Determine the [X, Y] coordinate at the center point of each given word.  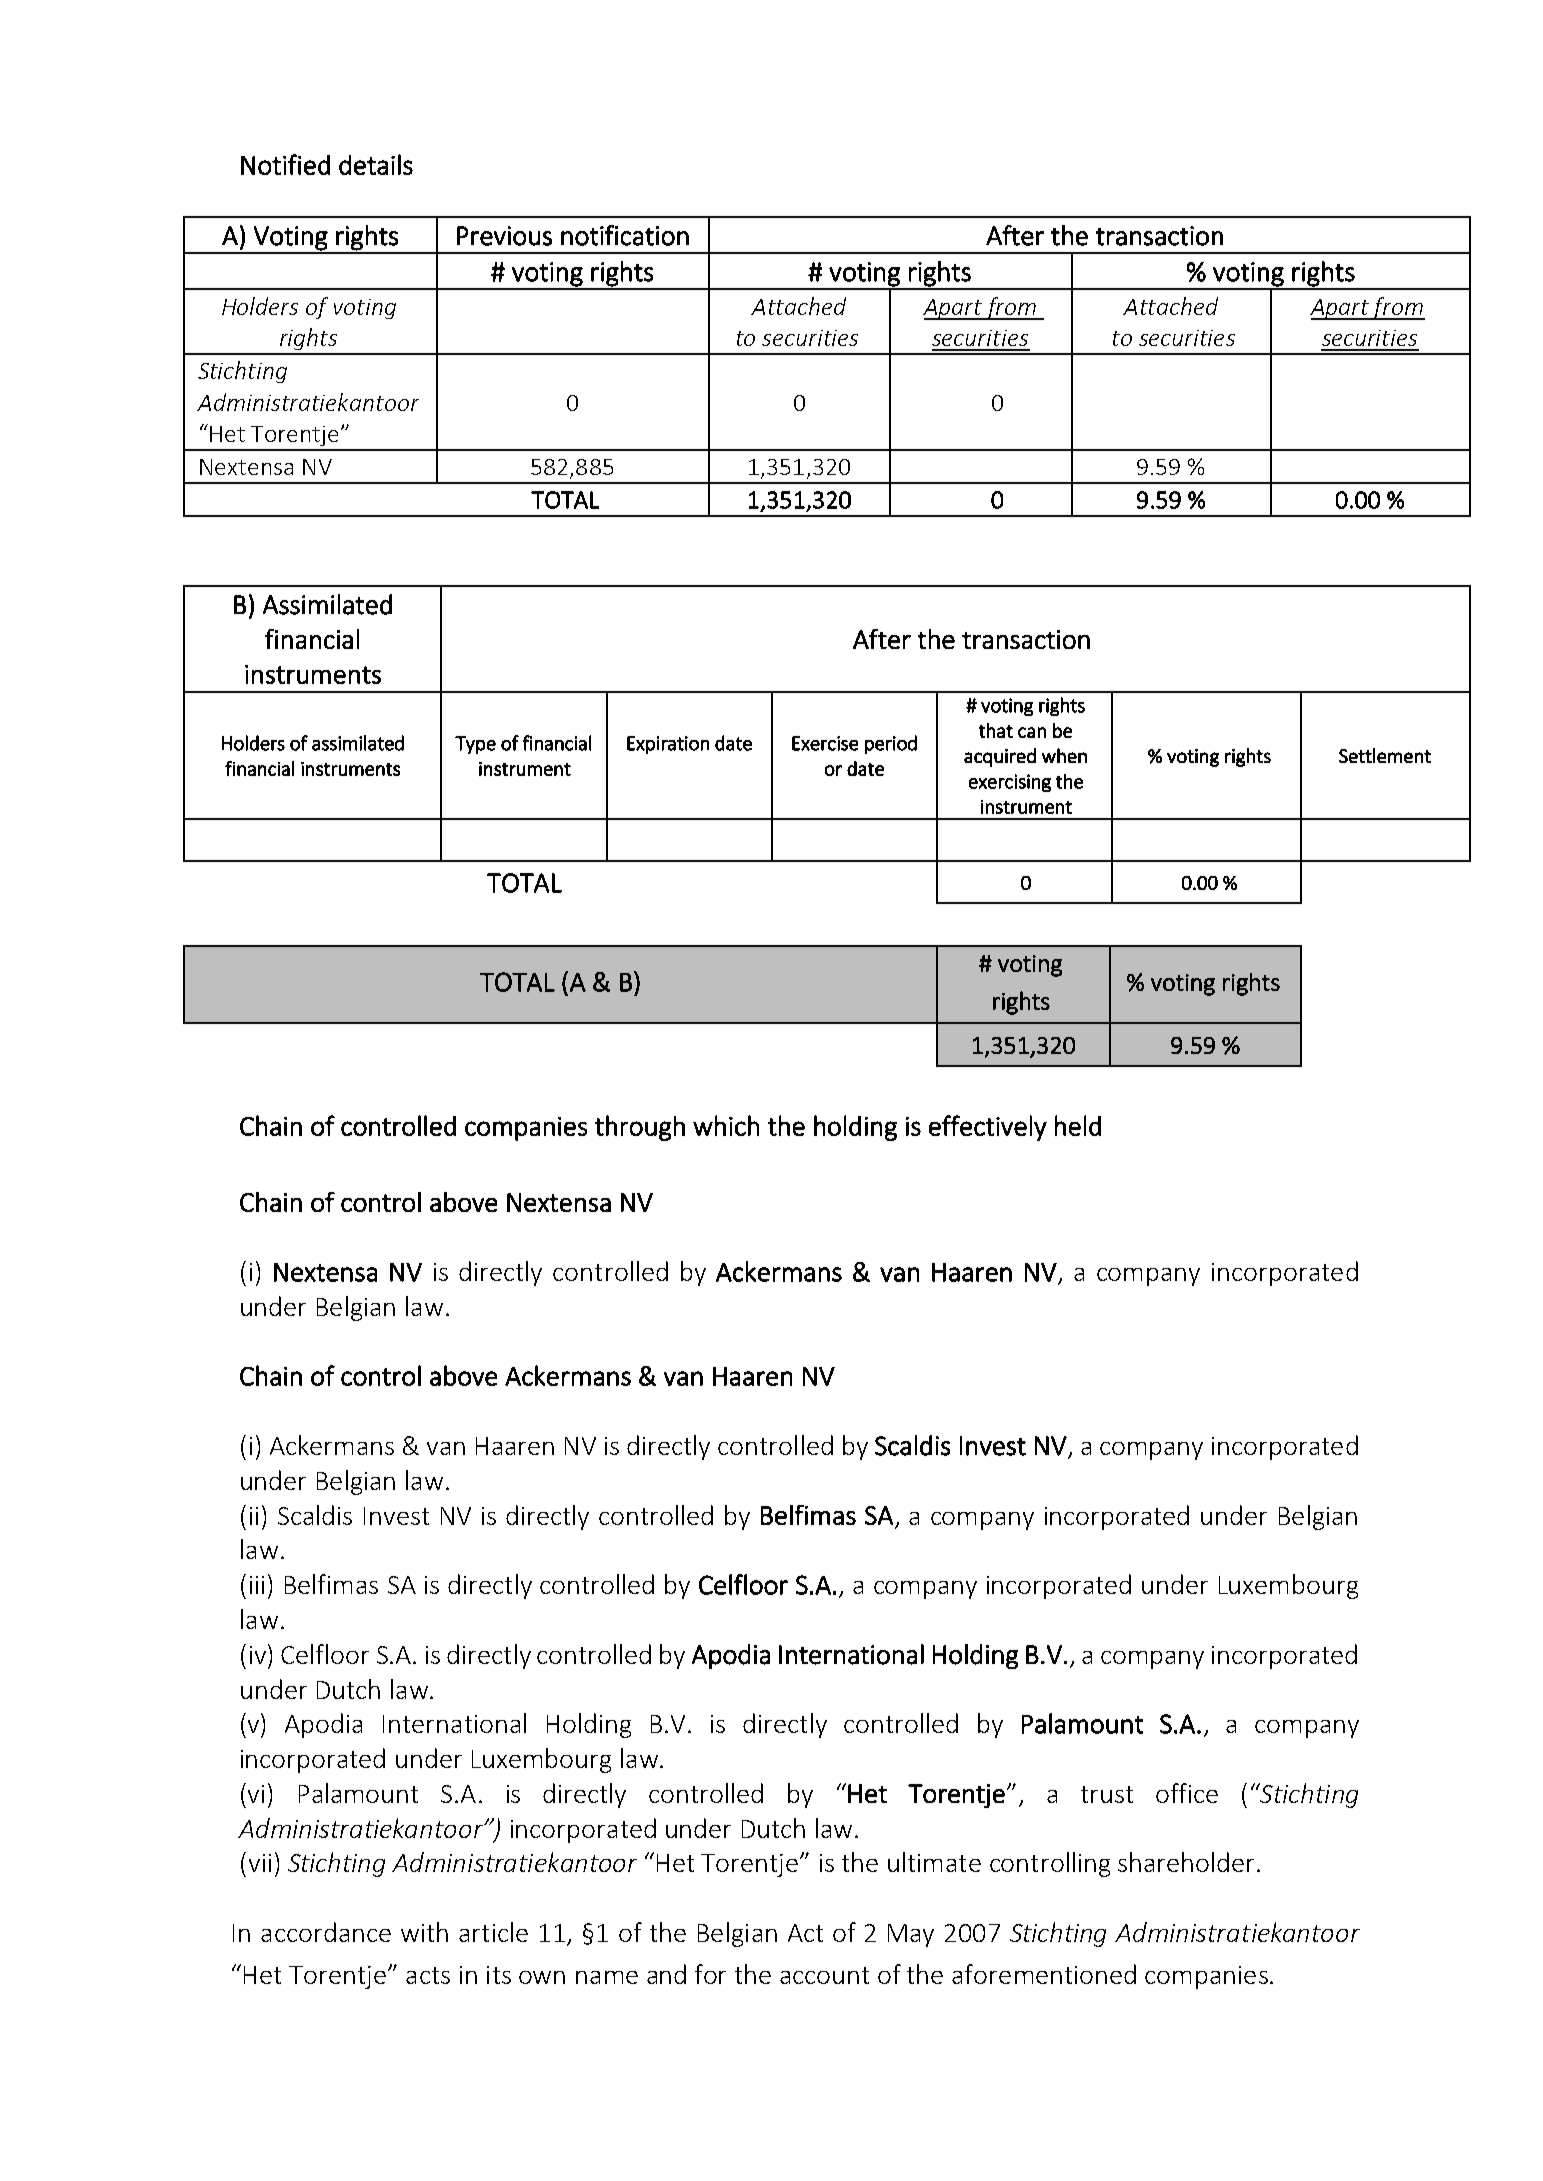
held [1078, 1125]
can [1032, 732]
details [376, 164]
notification [625, 235]
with [424, 1932]
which [726, 1125]
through [640, 1128]
